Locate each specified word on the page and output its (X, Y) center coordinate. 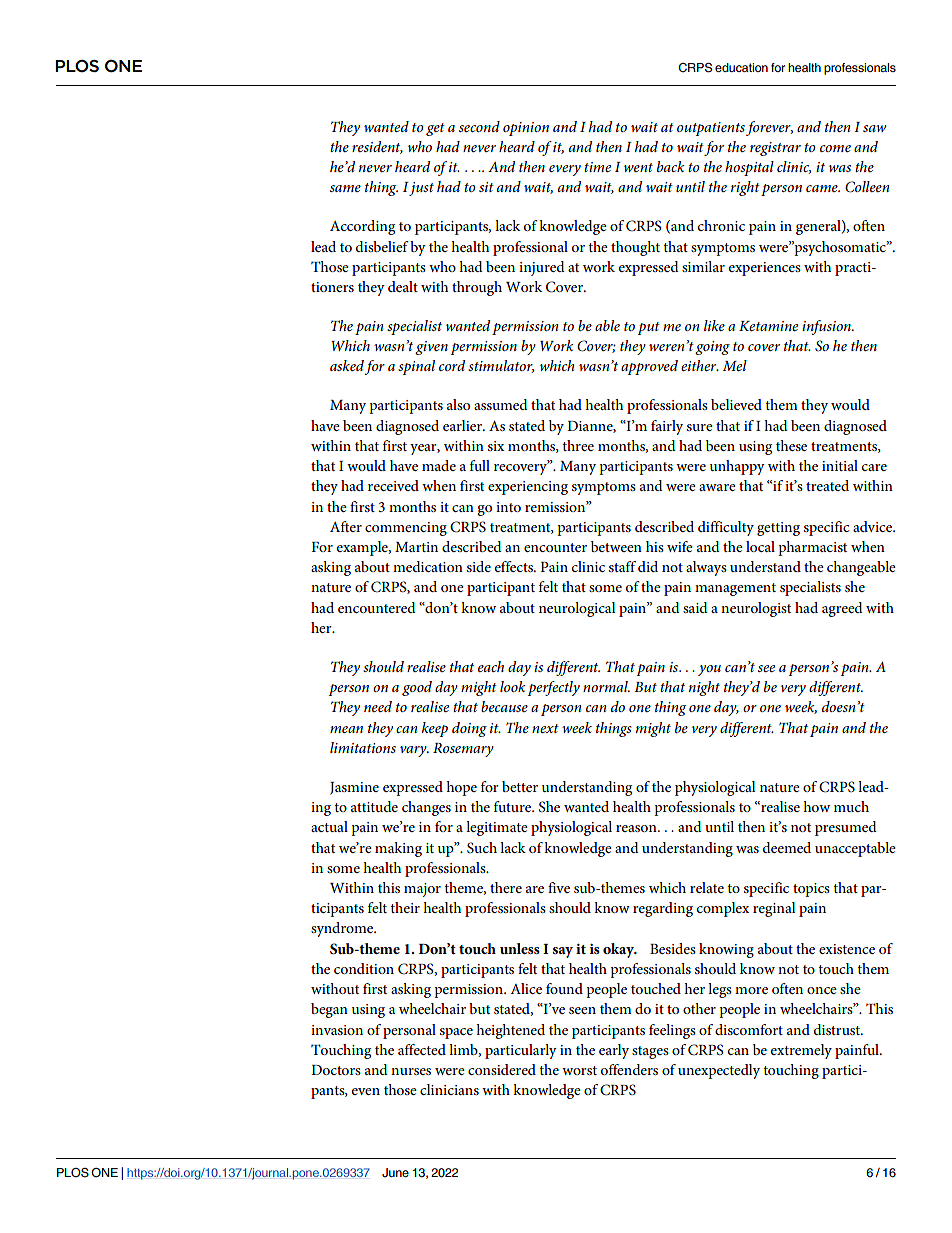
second (479, 126)
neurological (577, 609)
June (395, 1172)
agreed (842, 609)
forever (769, 128)
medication (428, 566)
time (597, 167)
